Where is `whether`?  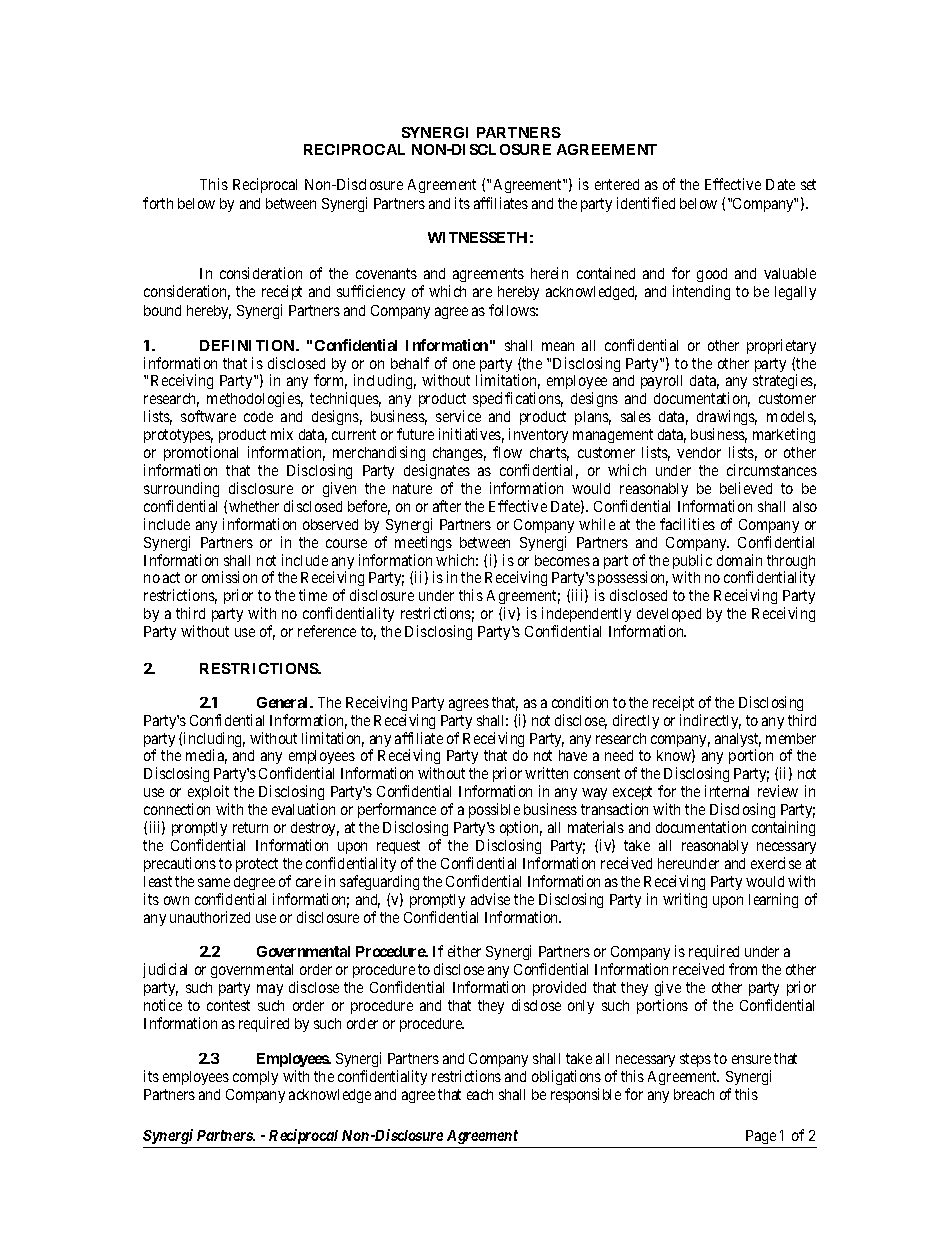 whether is located at coordinates (254, 506).
